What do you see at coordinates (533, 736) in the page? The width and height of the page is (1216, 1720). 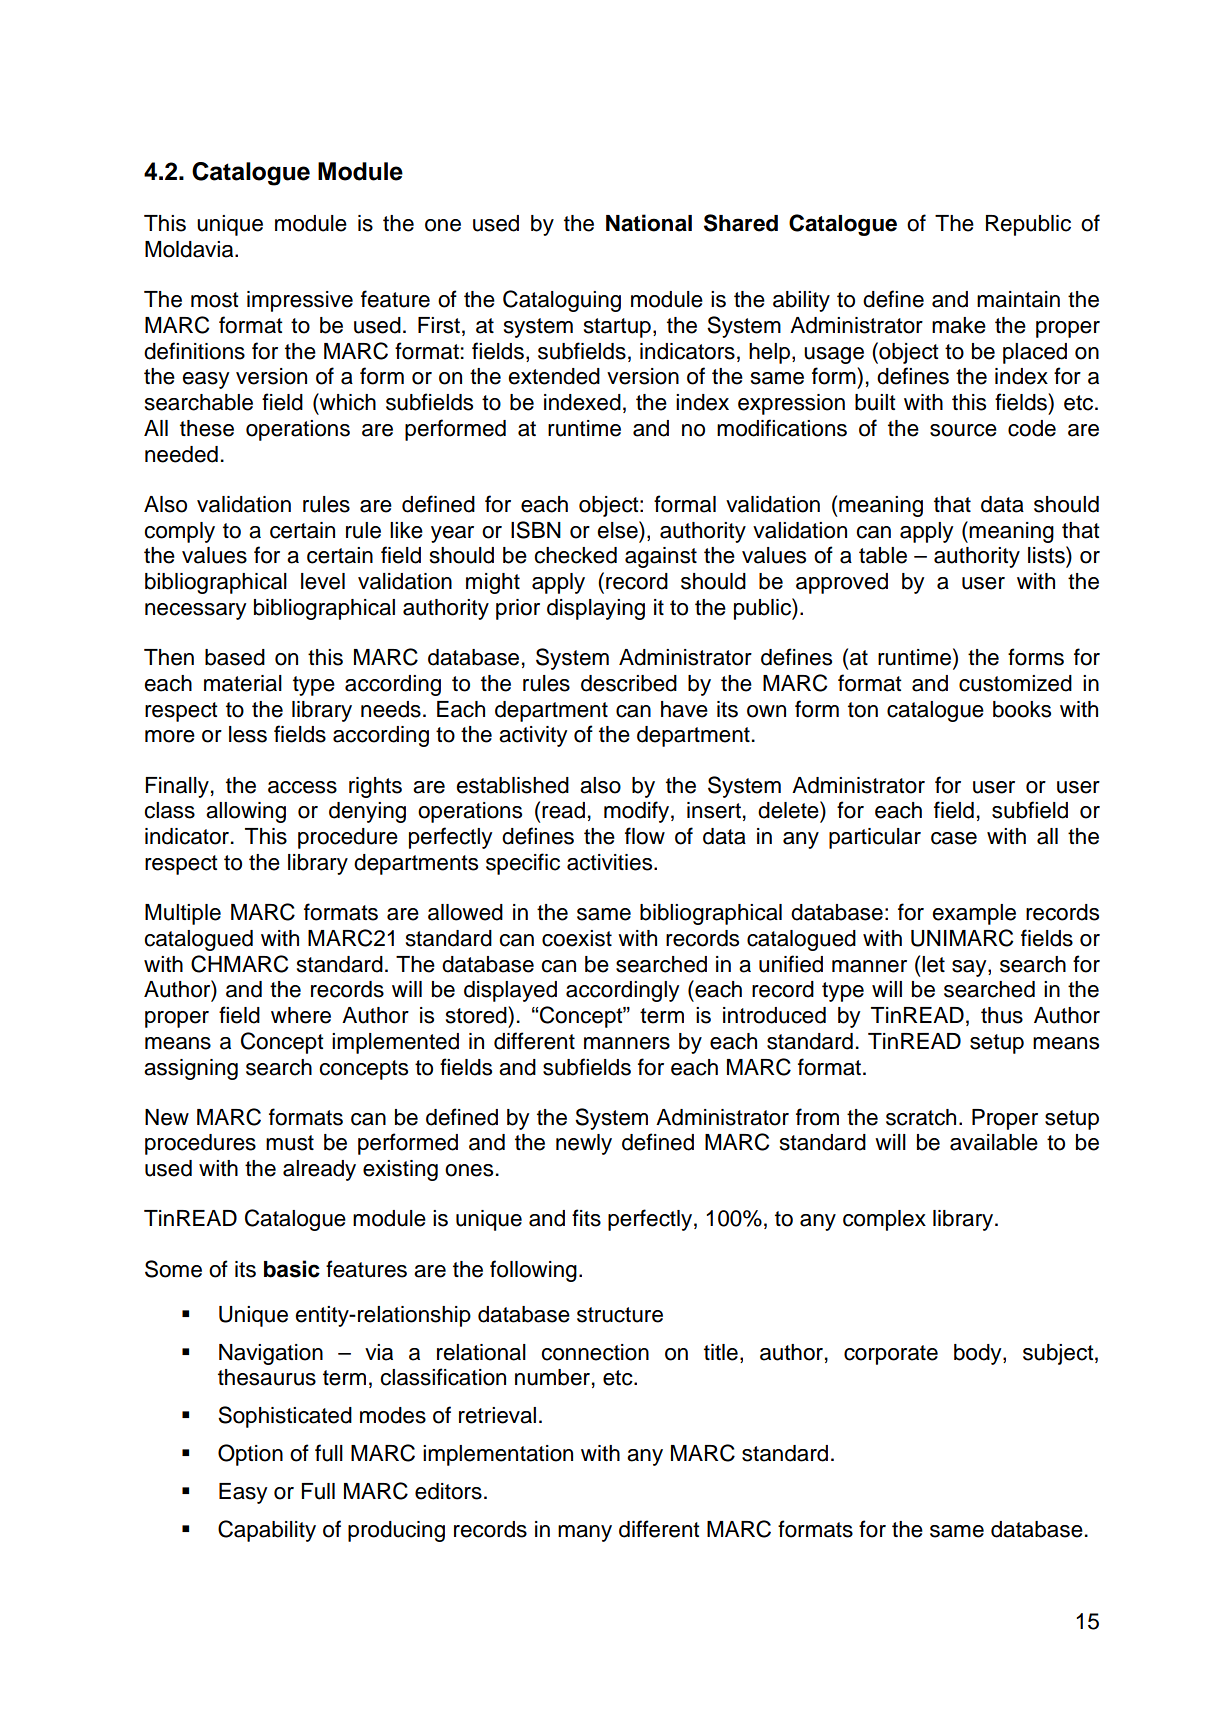 I see `activity` at bounding box center [533, 736].
